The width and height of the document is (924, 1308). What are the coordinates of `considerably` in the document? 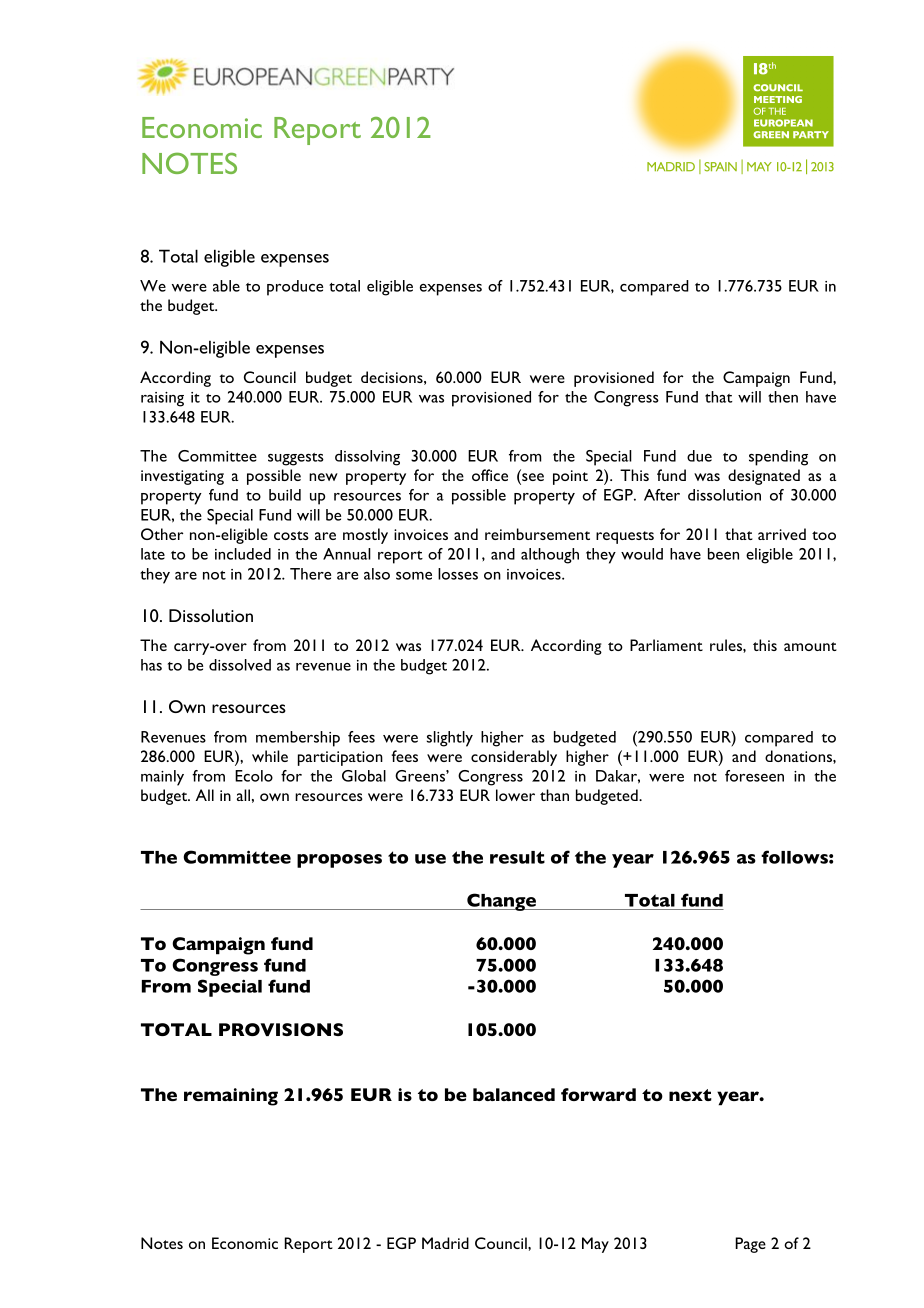 It's located at (514, 758).
